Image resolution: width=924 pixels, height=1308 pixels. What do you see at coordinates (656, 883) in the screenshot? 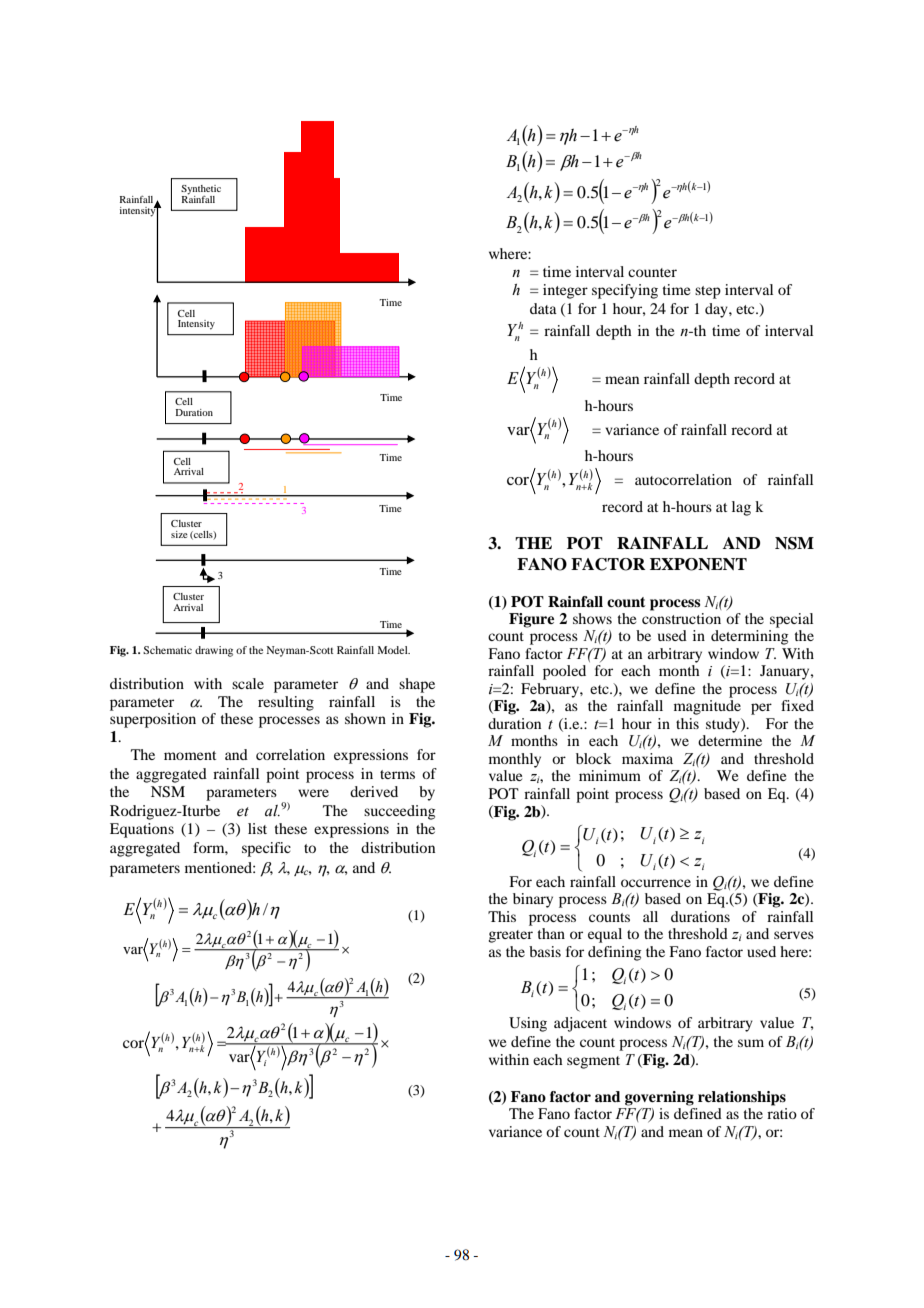
I see `occurrence` at bounding box center [656, 883].
